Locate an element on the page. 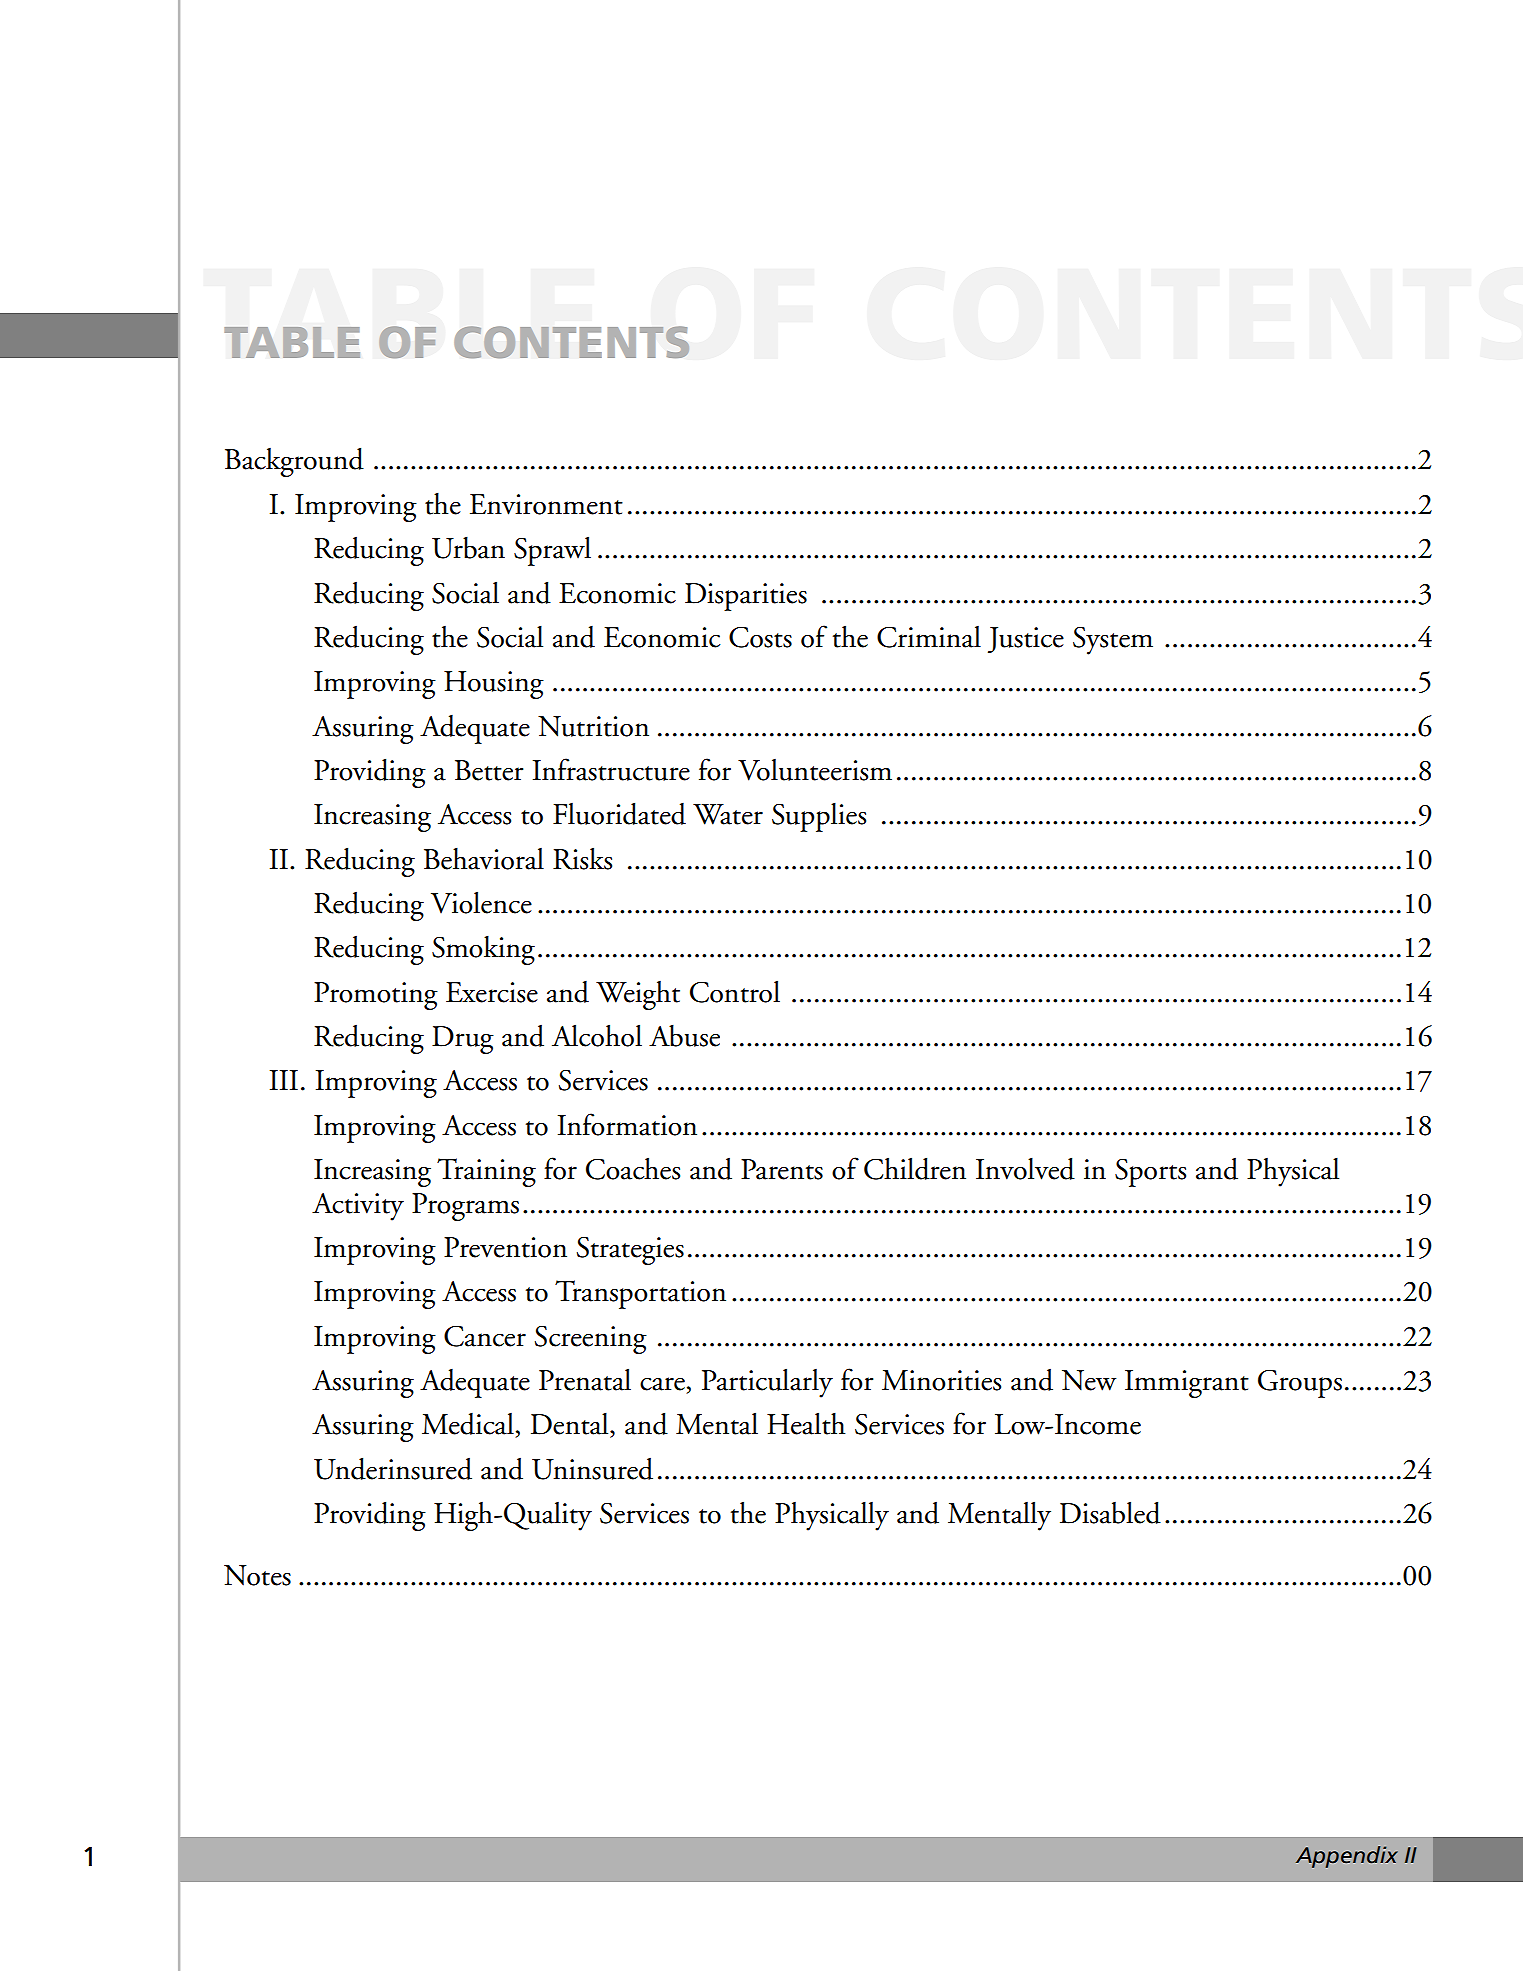 The width and height of the document is (1523, 1971). Appendix is located at coordinates (1347, 1857).
